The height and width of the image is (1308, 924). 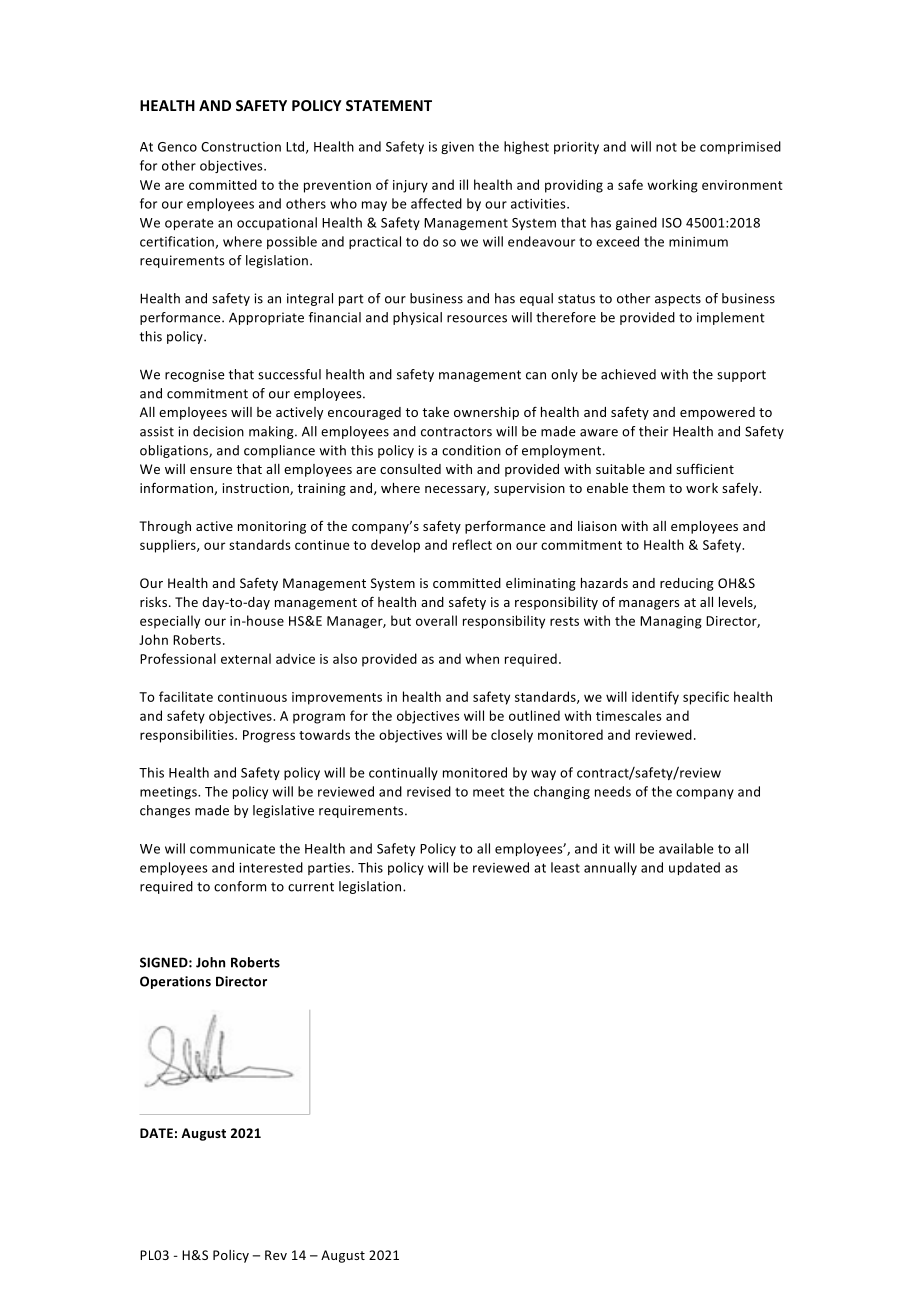 I want to click on annually, so click(x=610, y=868).
